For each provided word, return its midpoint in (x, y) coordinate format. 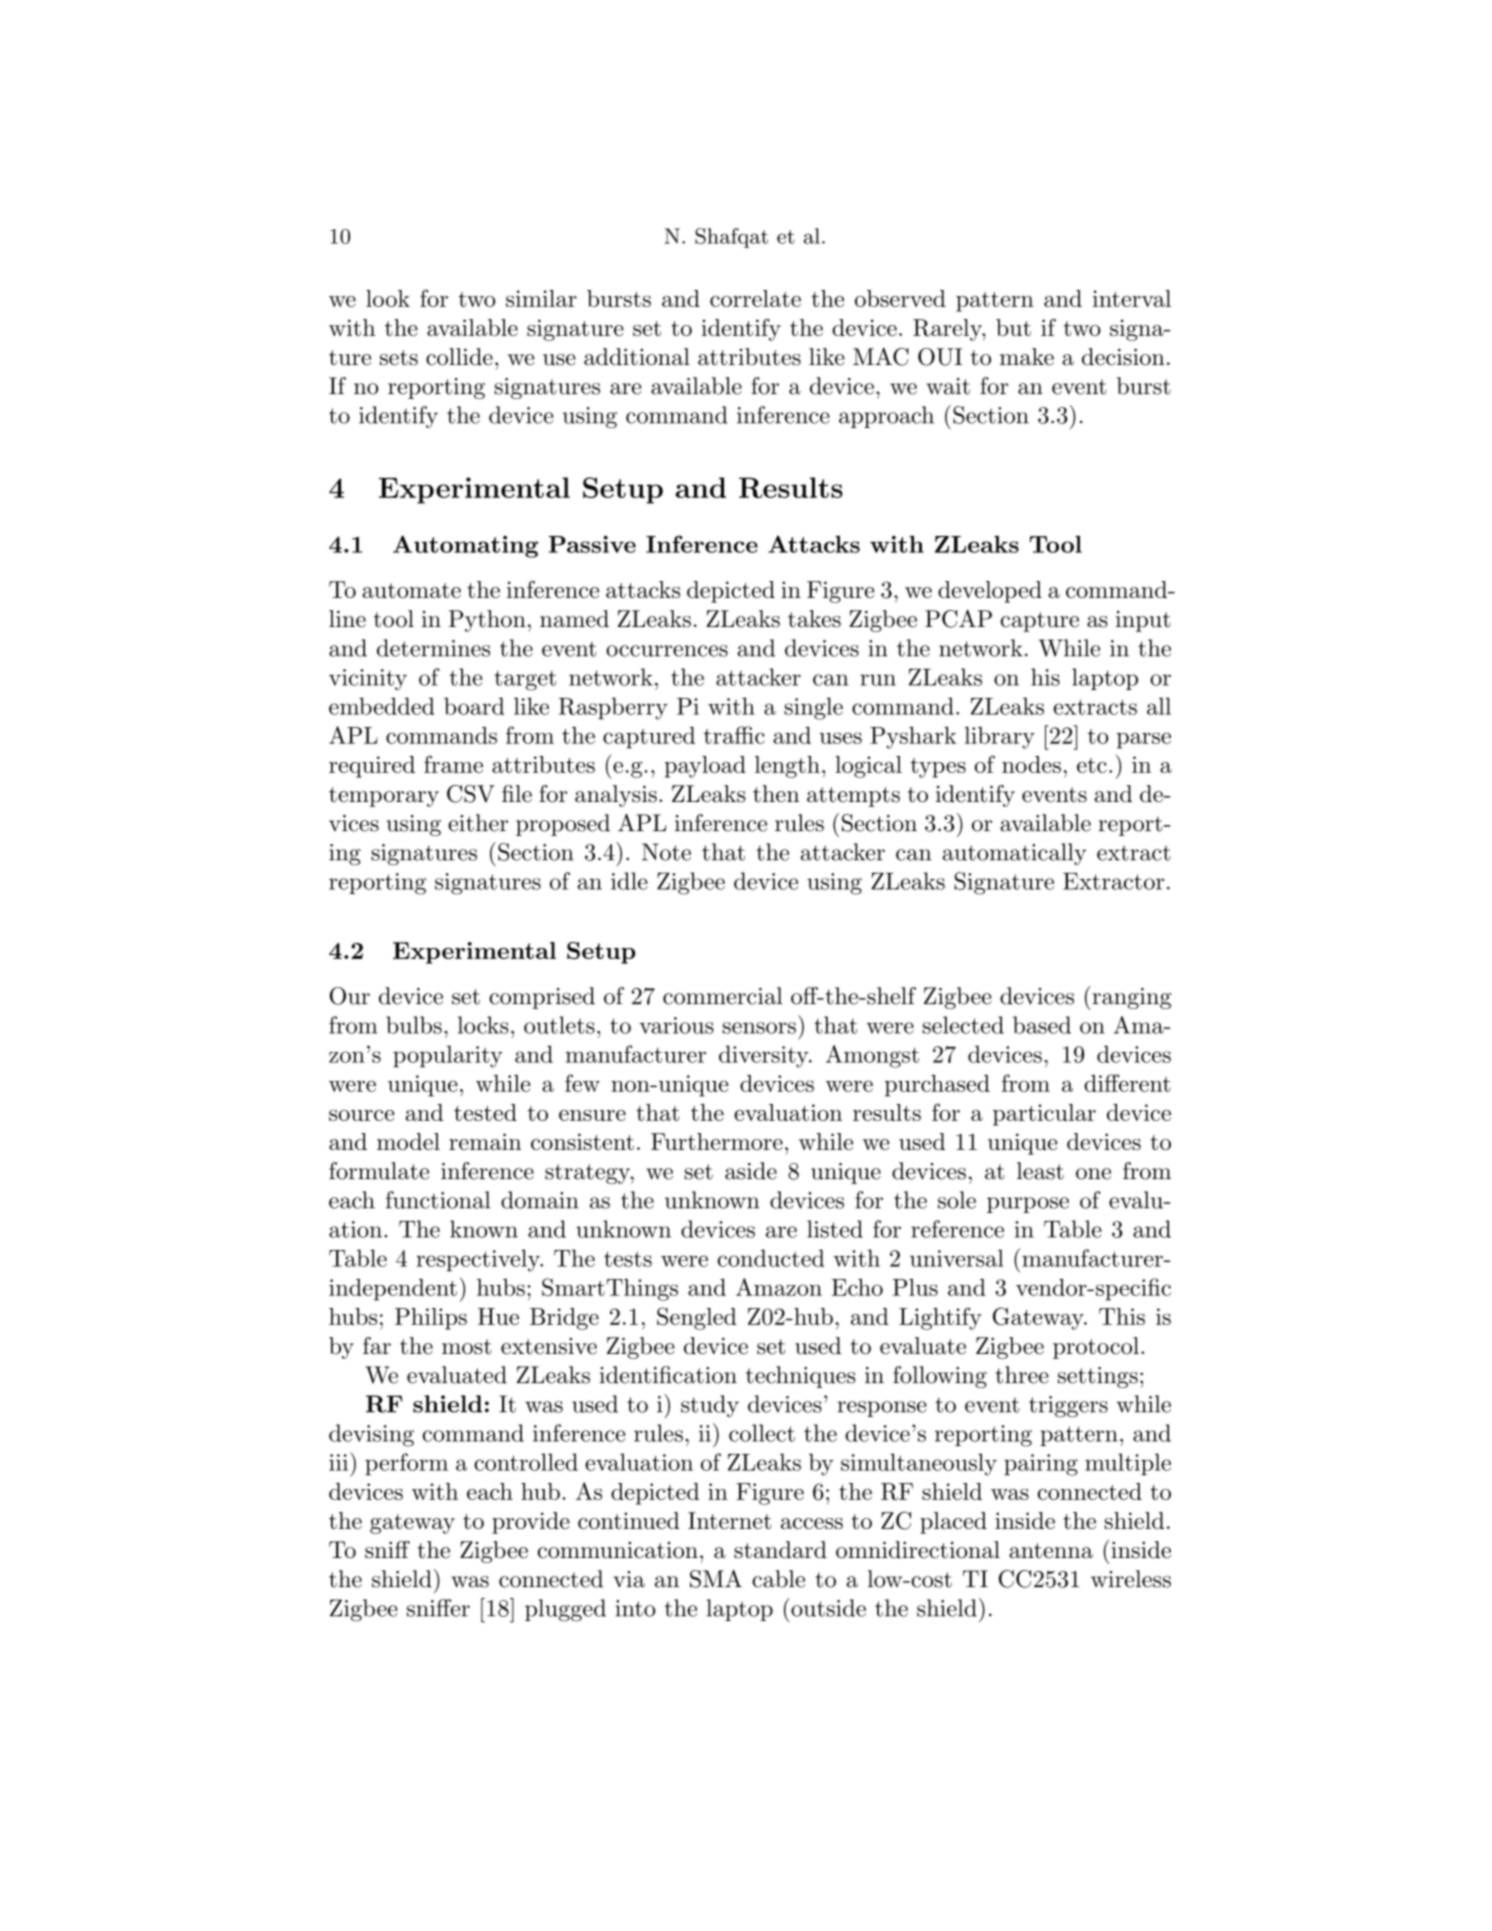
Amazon (779, 1287)
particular (1044, 1115)
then (776, 794)
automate (411, 590)
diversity (764, 1056)
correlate (755, 298)
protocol (1096, 1348)
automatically (1014, 854)
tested (485, 1112)
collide (459, 357)
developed (990, 592)
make (1027, 357)
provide (531, 1523)
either (478, 823)
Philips (431, 1319)
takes (814, 619)
